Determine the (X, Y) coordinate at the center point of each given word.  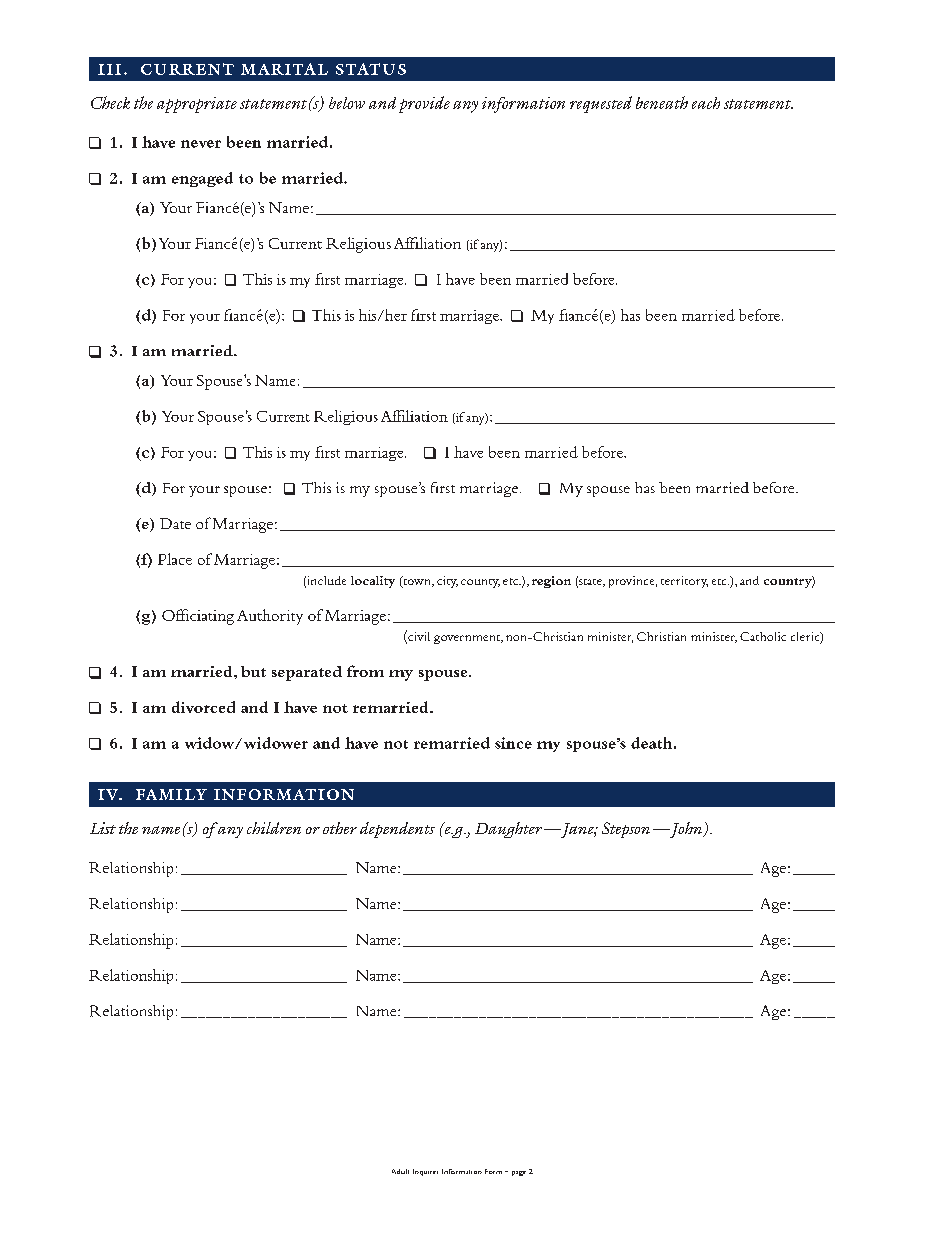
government (468, 639)
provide (424, 104)
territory (684, 582)
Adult (400, 1171)
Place (175, 559)
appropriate (197, 105)
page (519, 1173)
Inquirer (425, 1172)
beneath (662, 102)
